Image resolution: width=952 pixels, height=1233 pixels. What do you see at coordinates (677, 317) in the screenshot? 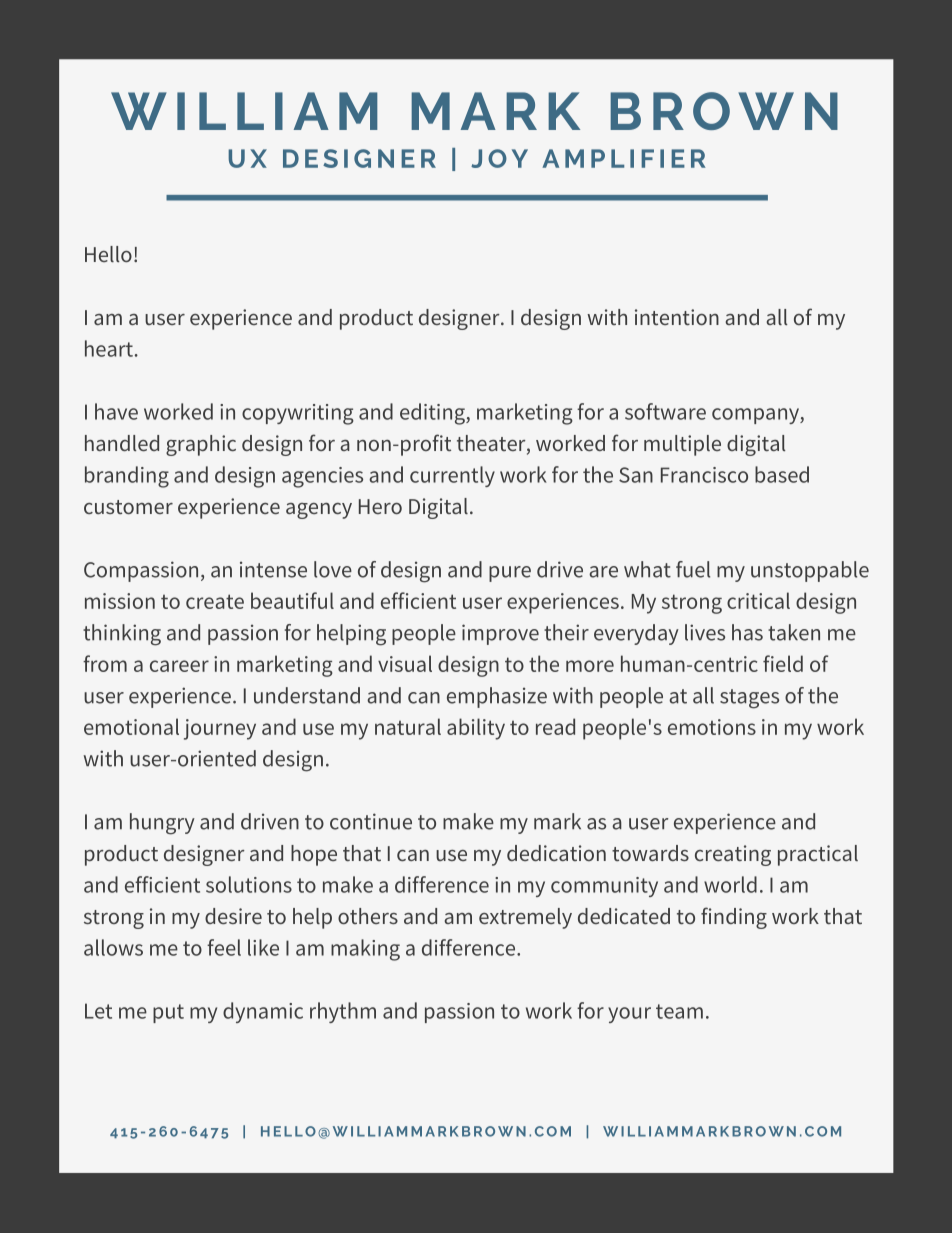
I see `intention` at bounding box center [677, 317].
